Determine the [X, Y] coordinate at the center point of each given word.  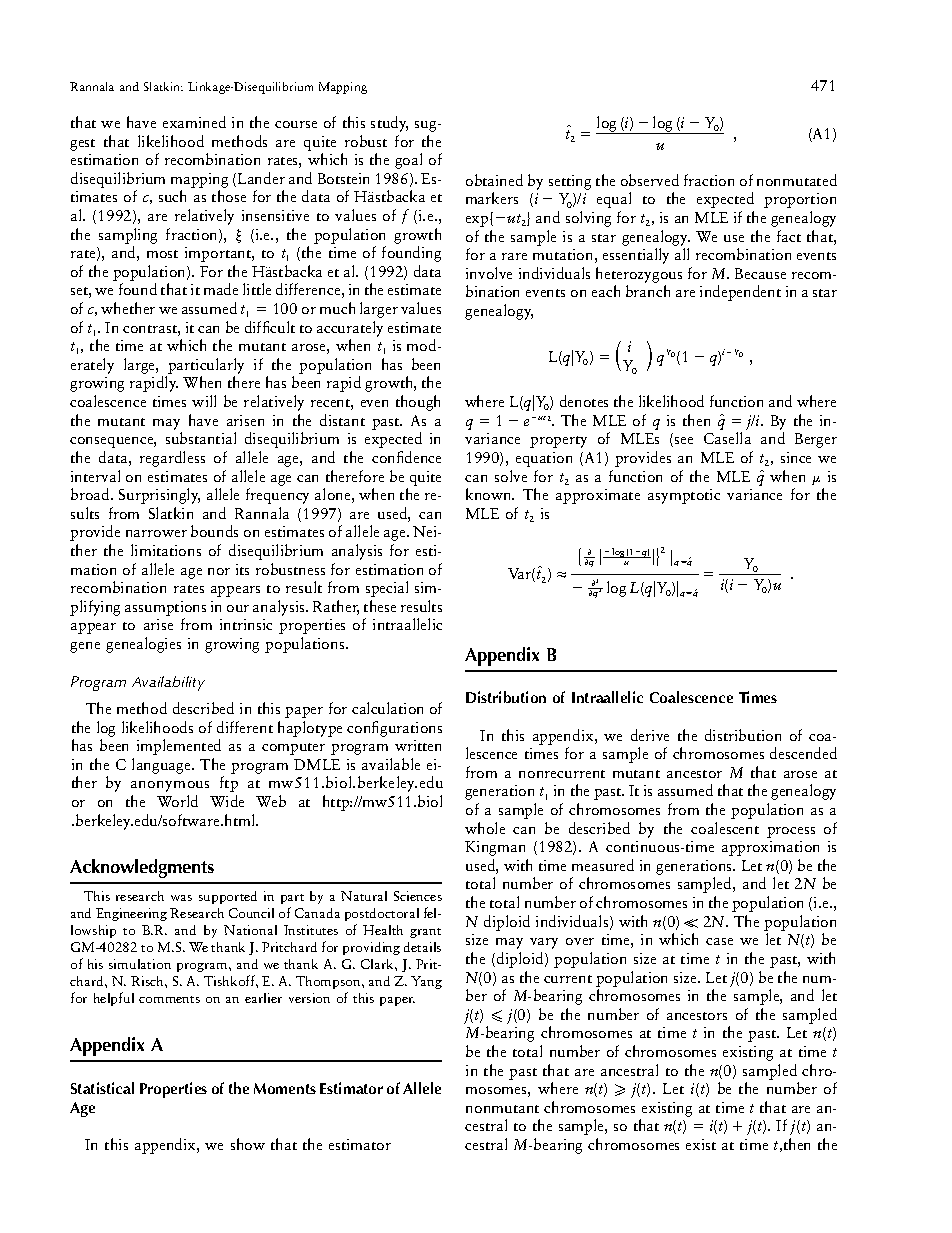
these [380, 606]
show [248, 1144]
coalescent [725, 828]
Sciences [418, 896]
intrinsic [246, 624]
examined [194, 122]
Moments [285, 1088]
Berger [816, 440]
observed [650, 180]
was [181, 898]
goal [408, 161]
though [418, 403]
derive [650, 735]
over [580, 941]
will [204, 401]
